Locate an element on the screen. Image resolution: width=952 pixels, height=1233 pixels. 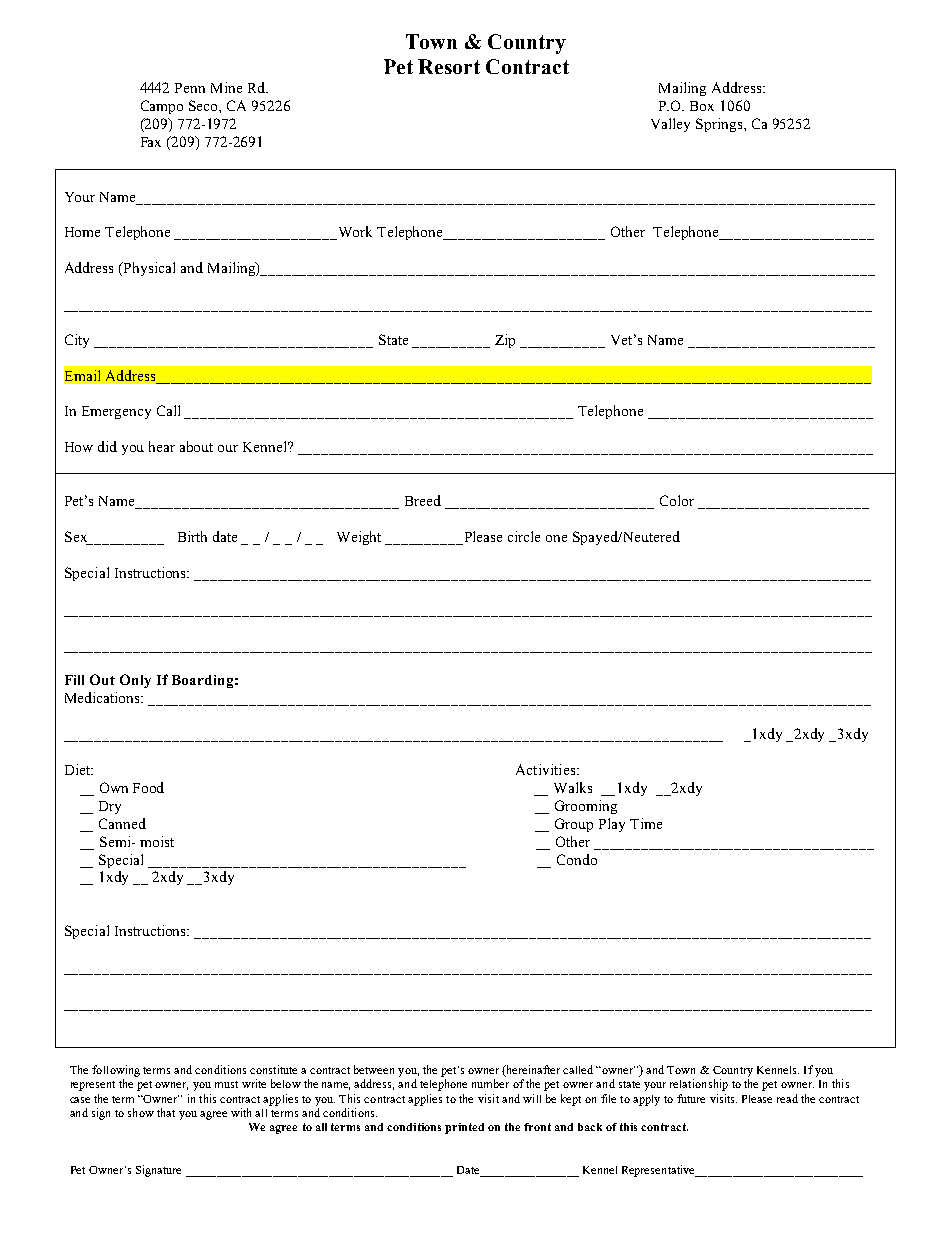
future is located at coordinates (691, 1098).
